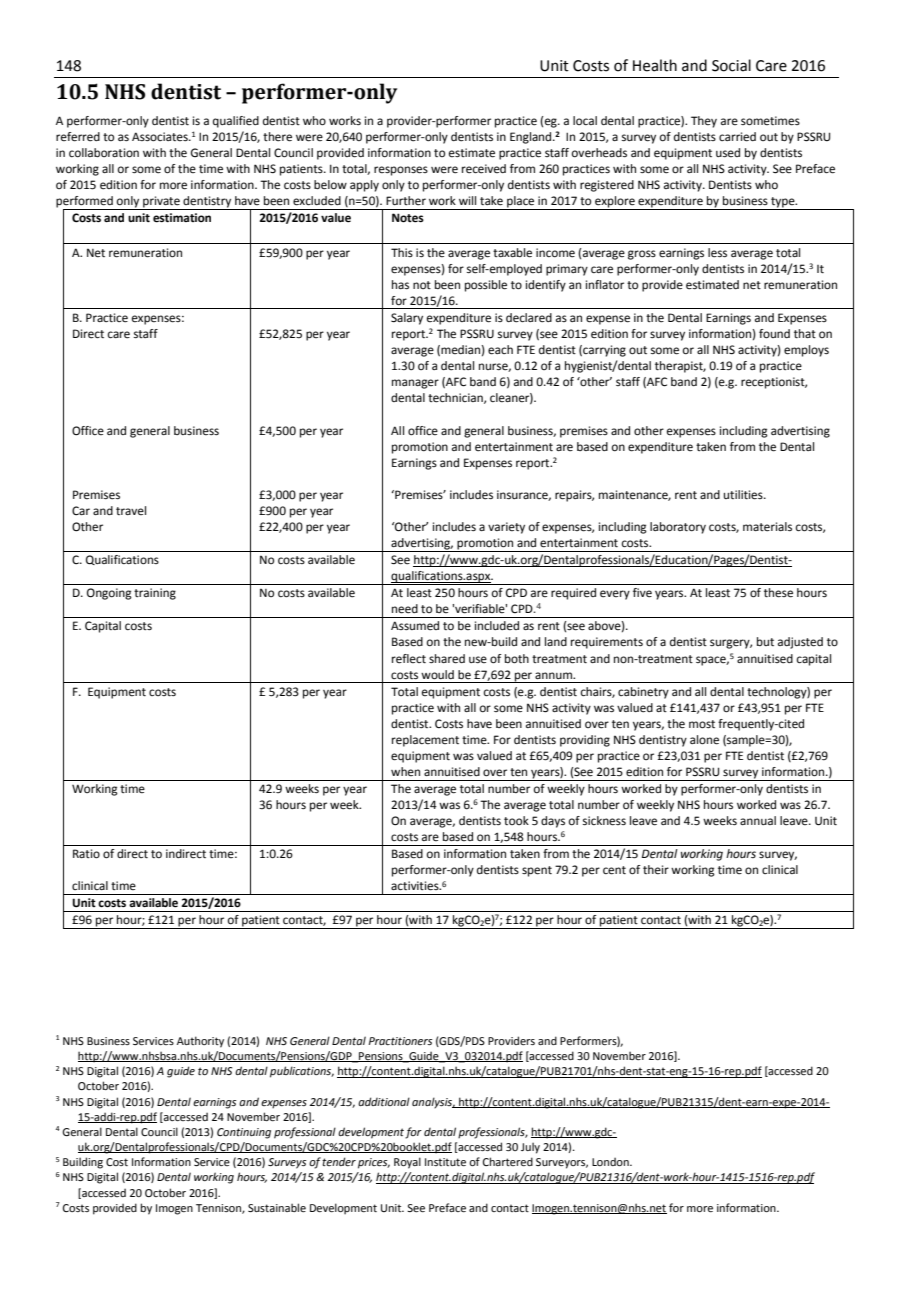 The image size is (924, 1308). What do you see at coordinates (447, 659) in the screenshot?
I see `shared` at bounding box center [447, 659].
